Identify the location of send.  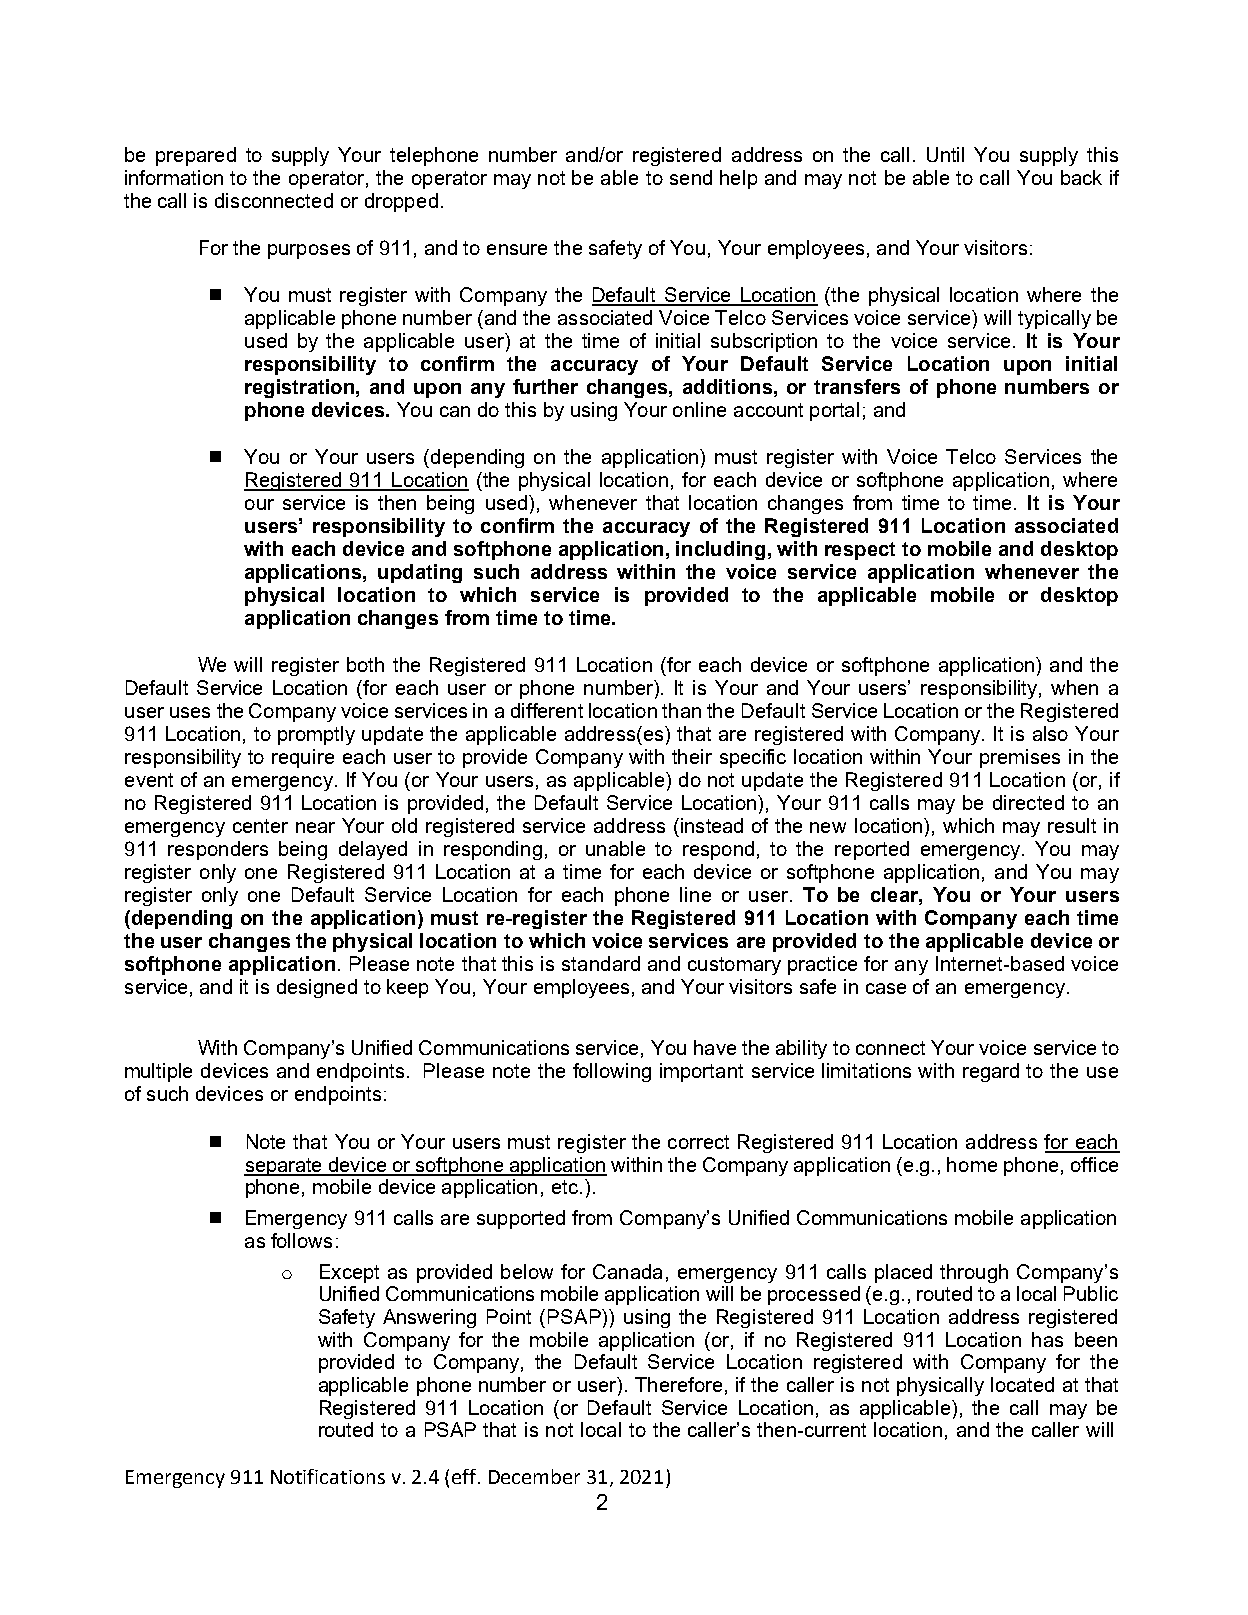
(691, 177).
